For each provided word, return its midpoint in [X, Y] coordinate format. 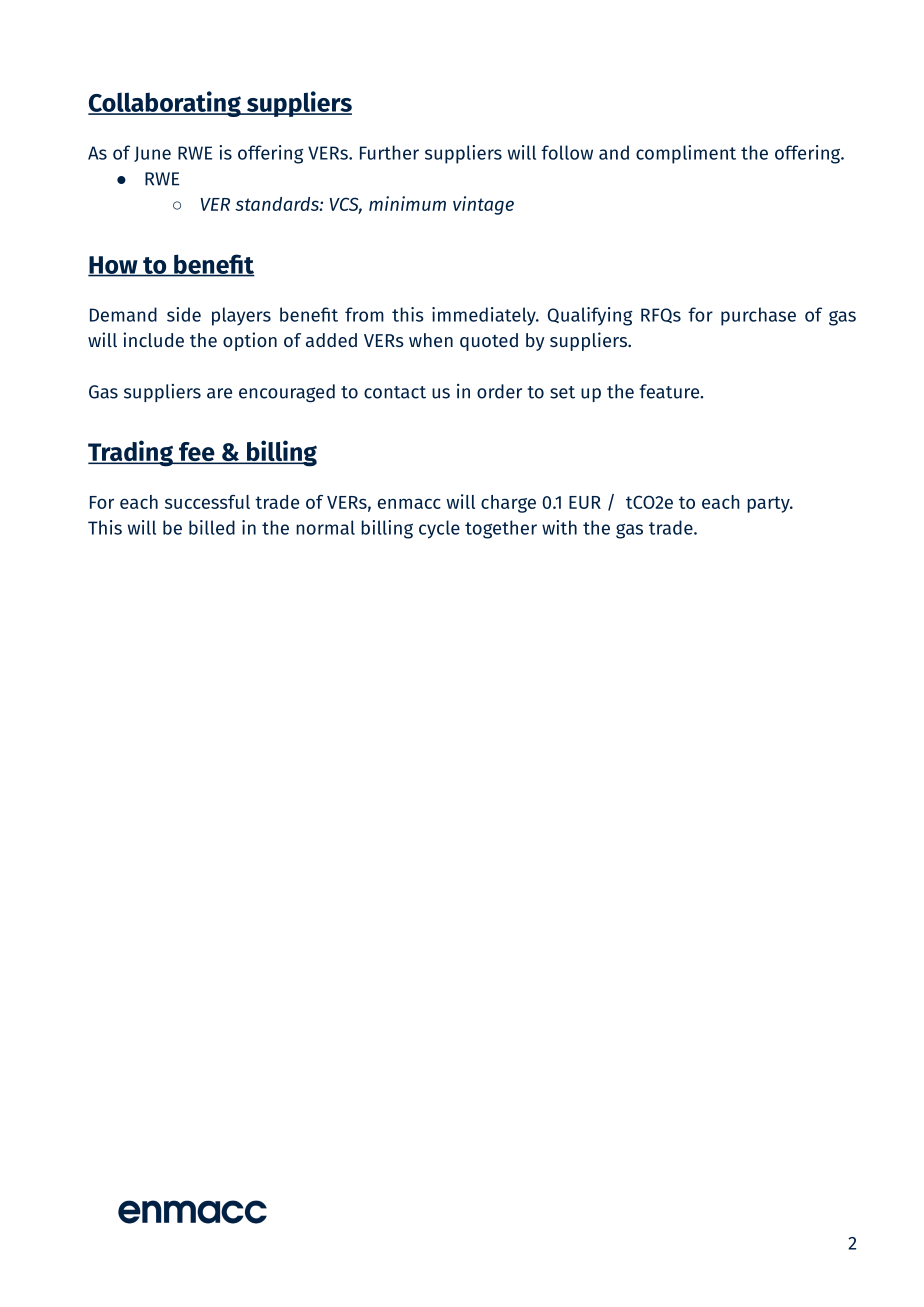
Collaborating [165, 104]
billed [212, 527]
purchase [758, 316]
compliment [686, 154]
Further [389, 152]
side [184, 314]
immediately [485, 316]
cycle [439, 529]
